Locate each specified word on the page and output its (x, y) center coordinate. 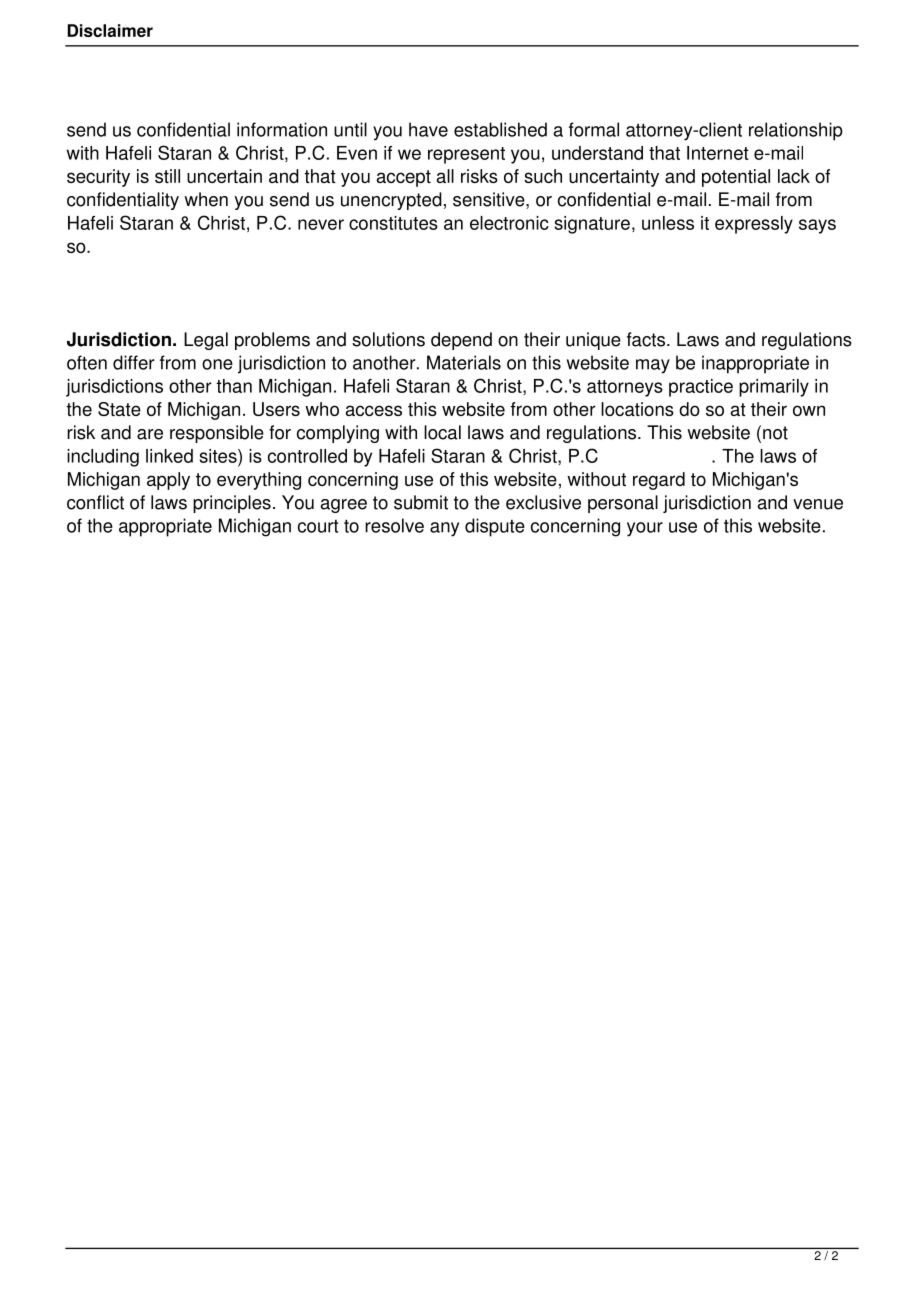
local (442, 432)
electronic (509, 223)
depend (461, 341)
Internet (718, 153)
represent (466, 155)
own (809, 410)
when (206, 199)
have (428, 129)
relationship (796, 131)
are (150, 434)
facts (646, 339)
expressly (754, 225)
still (167, 176)
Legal (206, 341)
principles (232, 504)
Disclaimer (110, 30)
